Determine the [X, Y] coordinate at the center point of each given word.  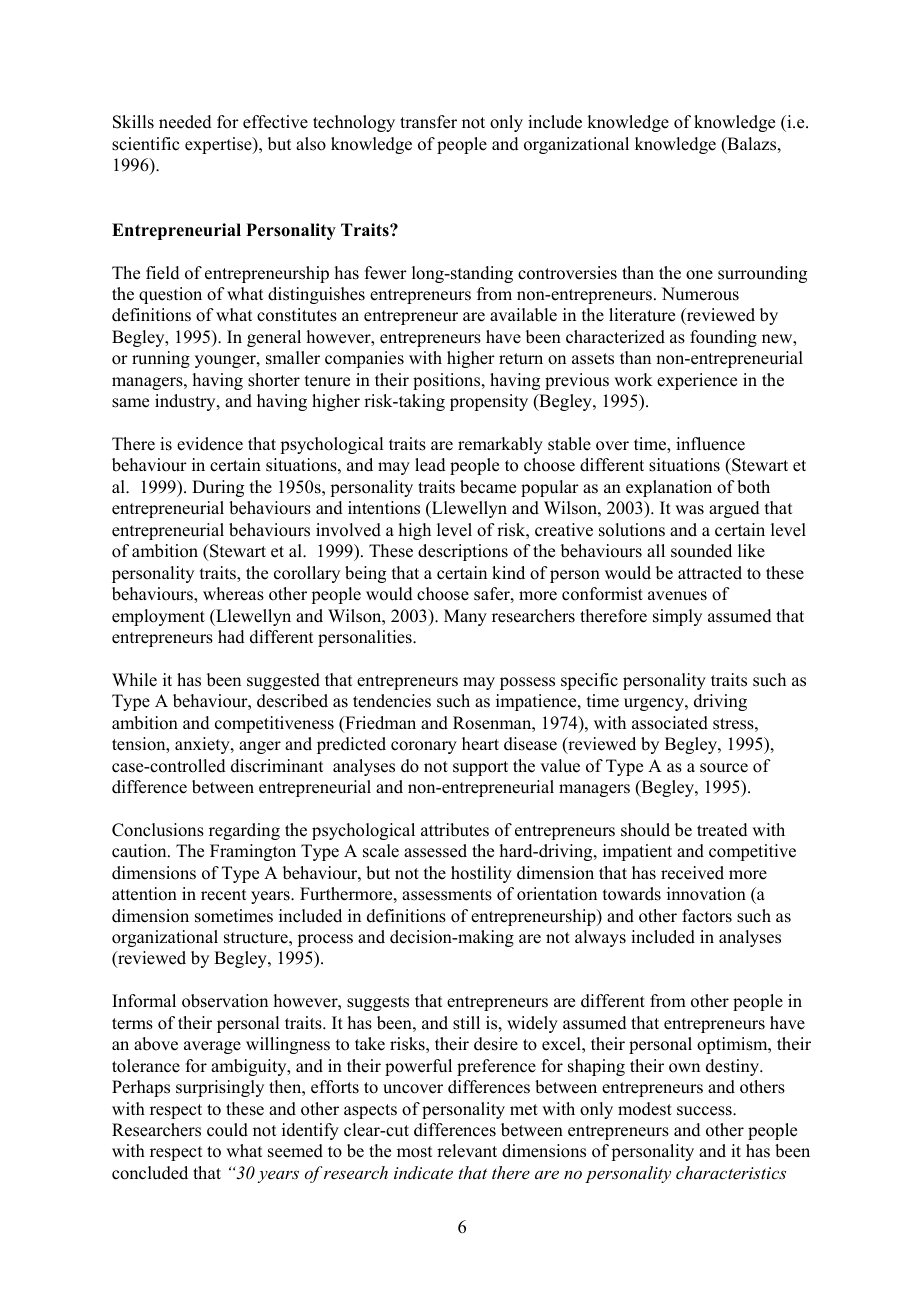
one [699, 275]
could [227, 1130]
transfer [428, 122]
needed [185, 122]
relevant [467, 1151]
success [705, 1111]
